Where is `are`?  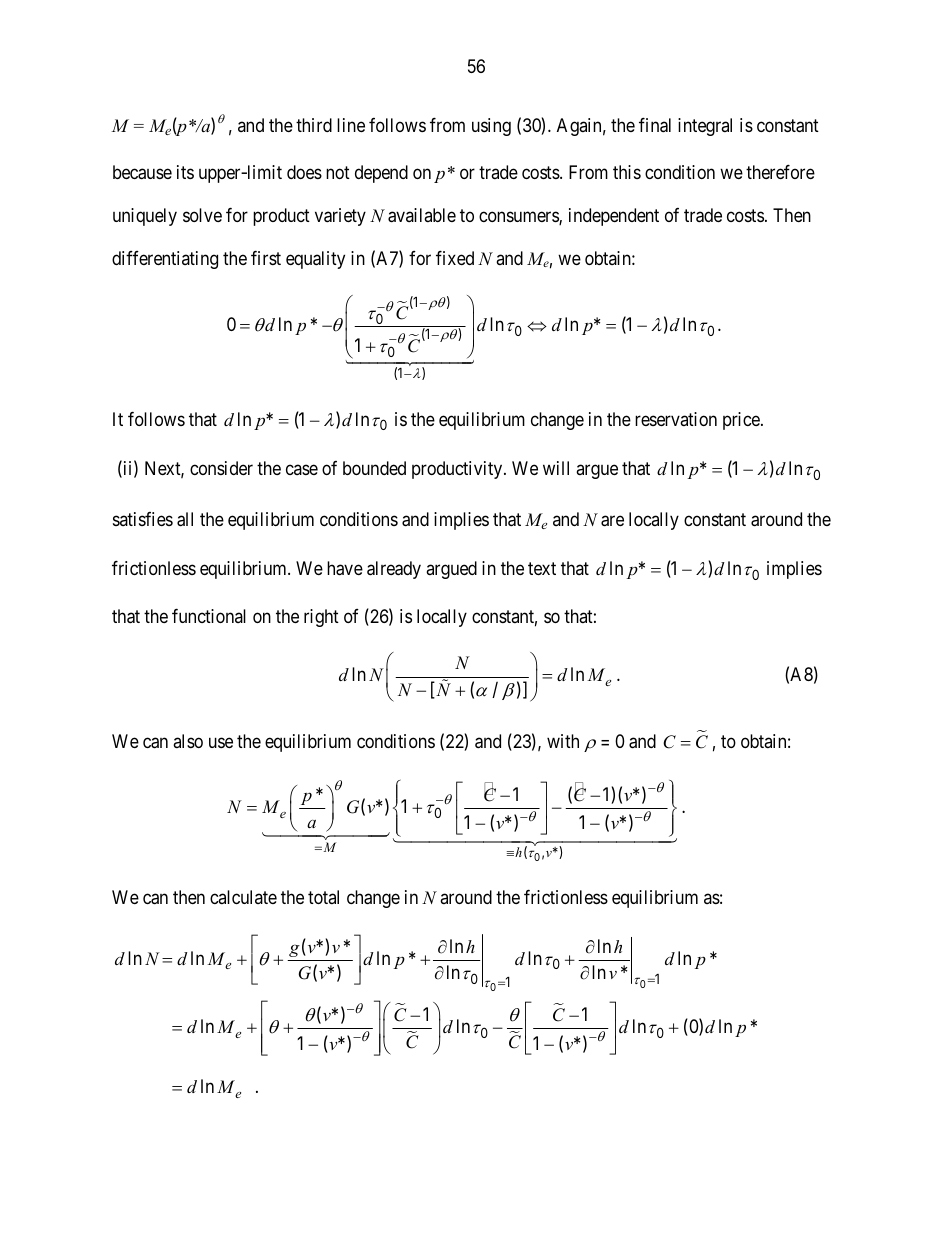
are is located at coordinates (612, 521).
